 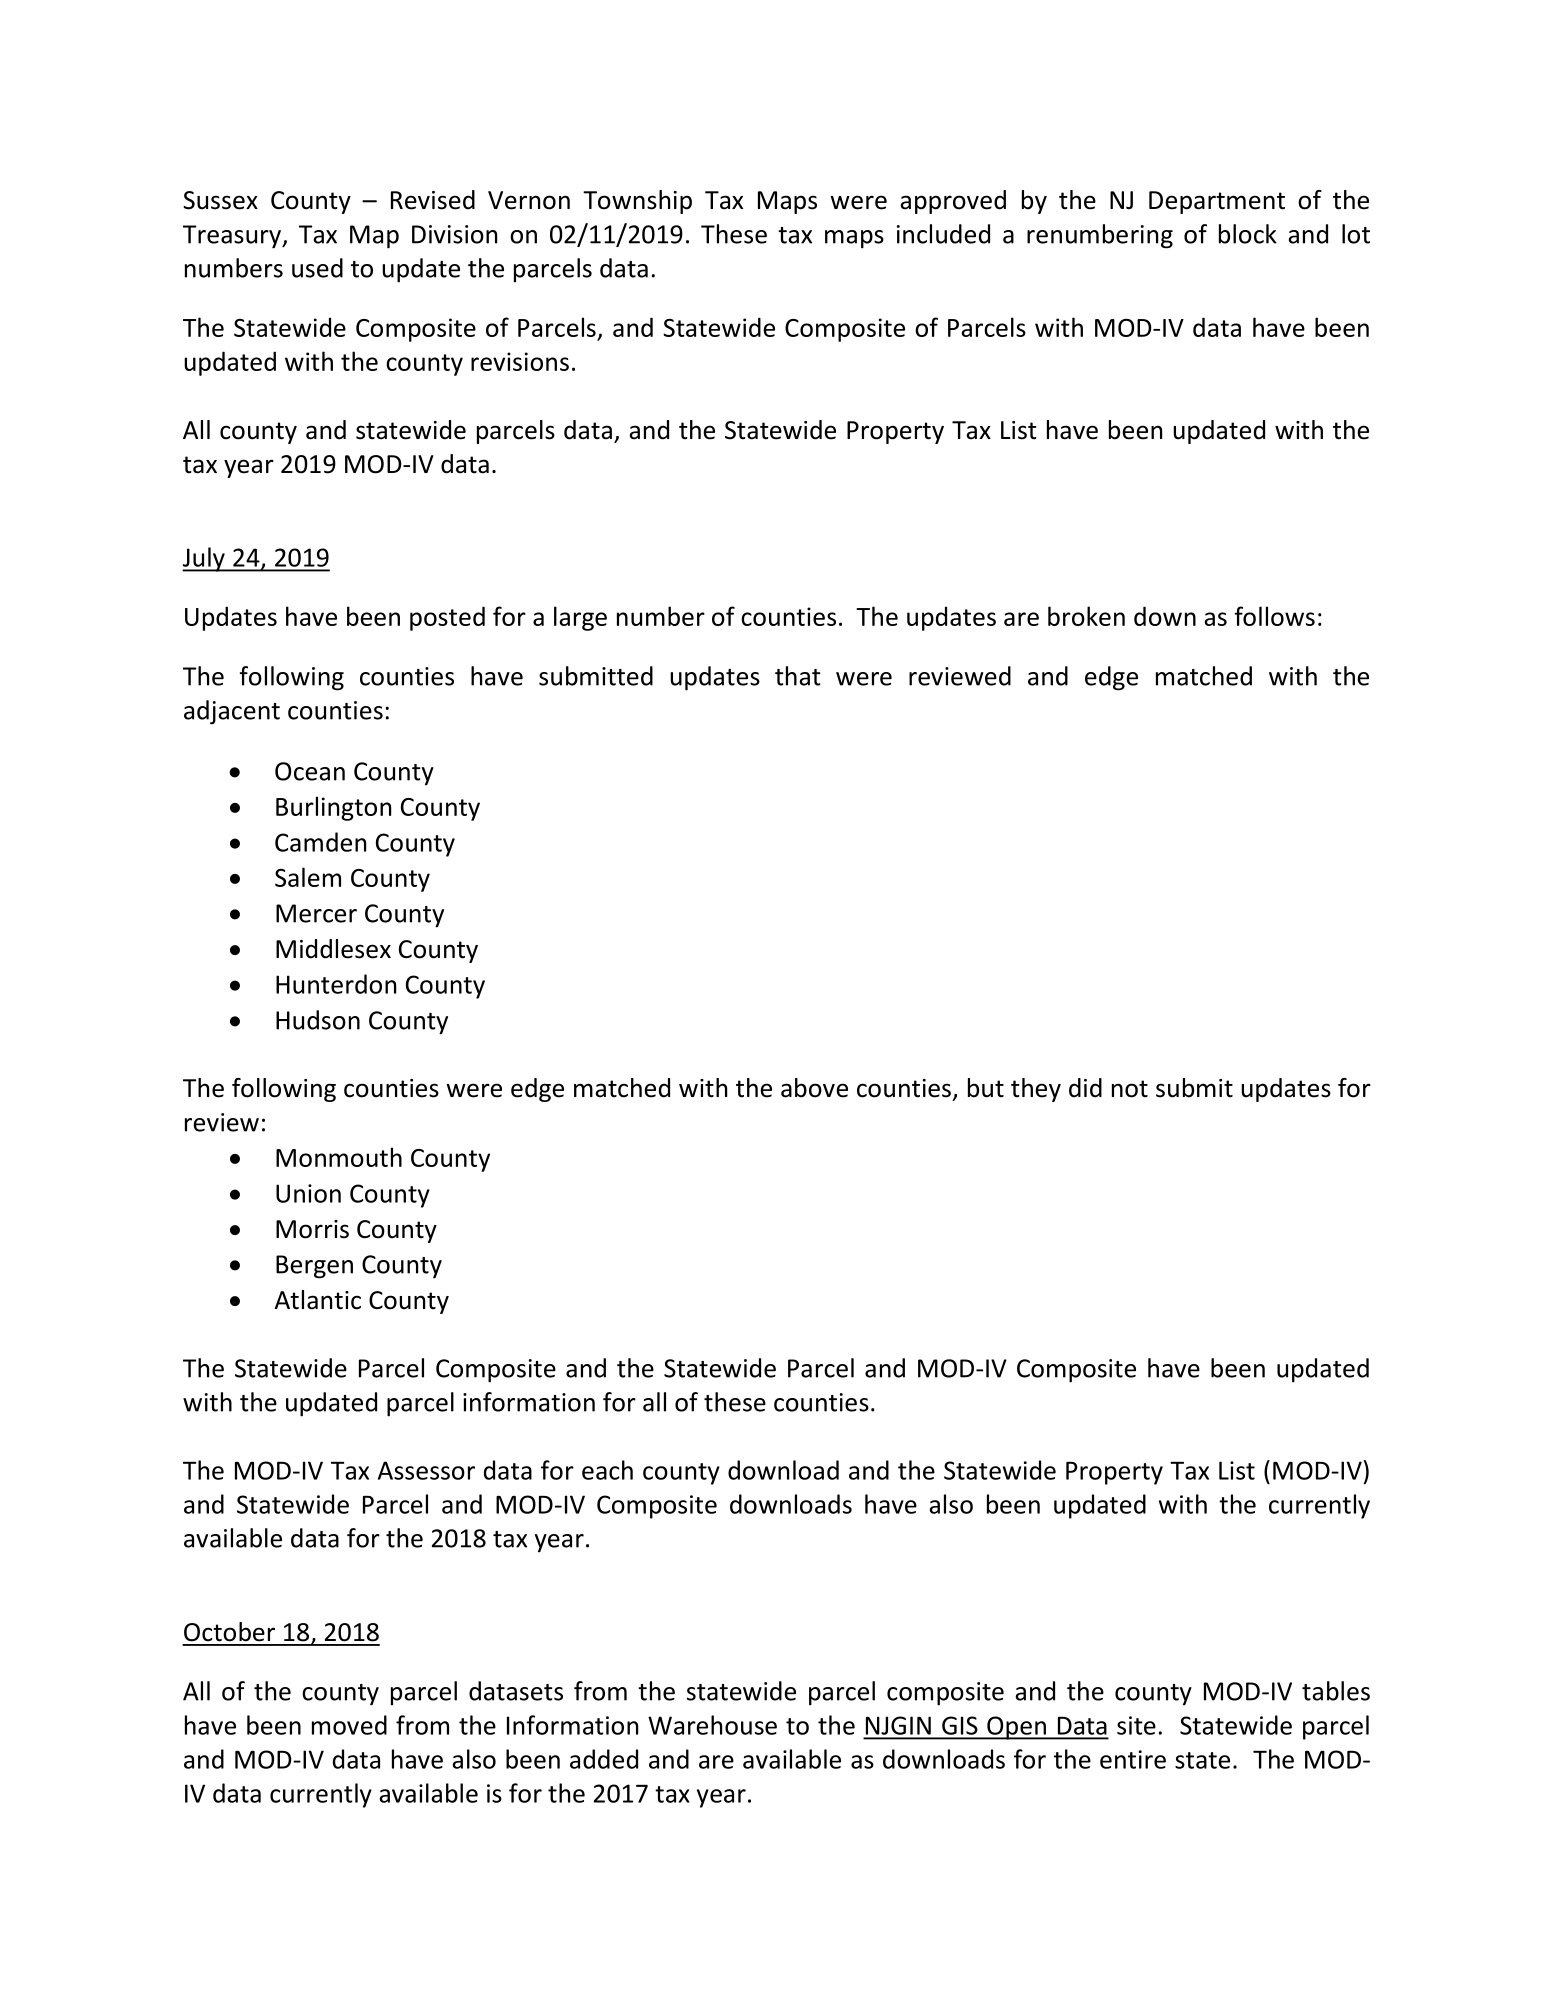 What do you see at coordinates (1274, 616) in the screenshot?
I see `follows` at bounding box center [1274, 616].
